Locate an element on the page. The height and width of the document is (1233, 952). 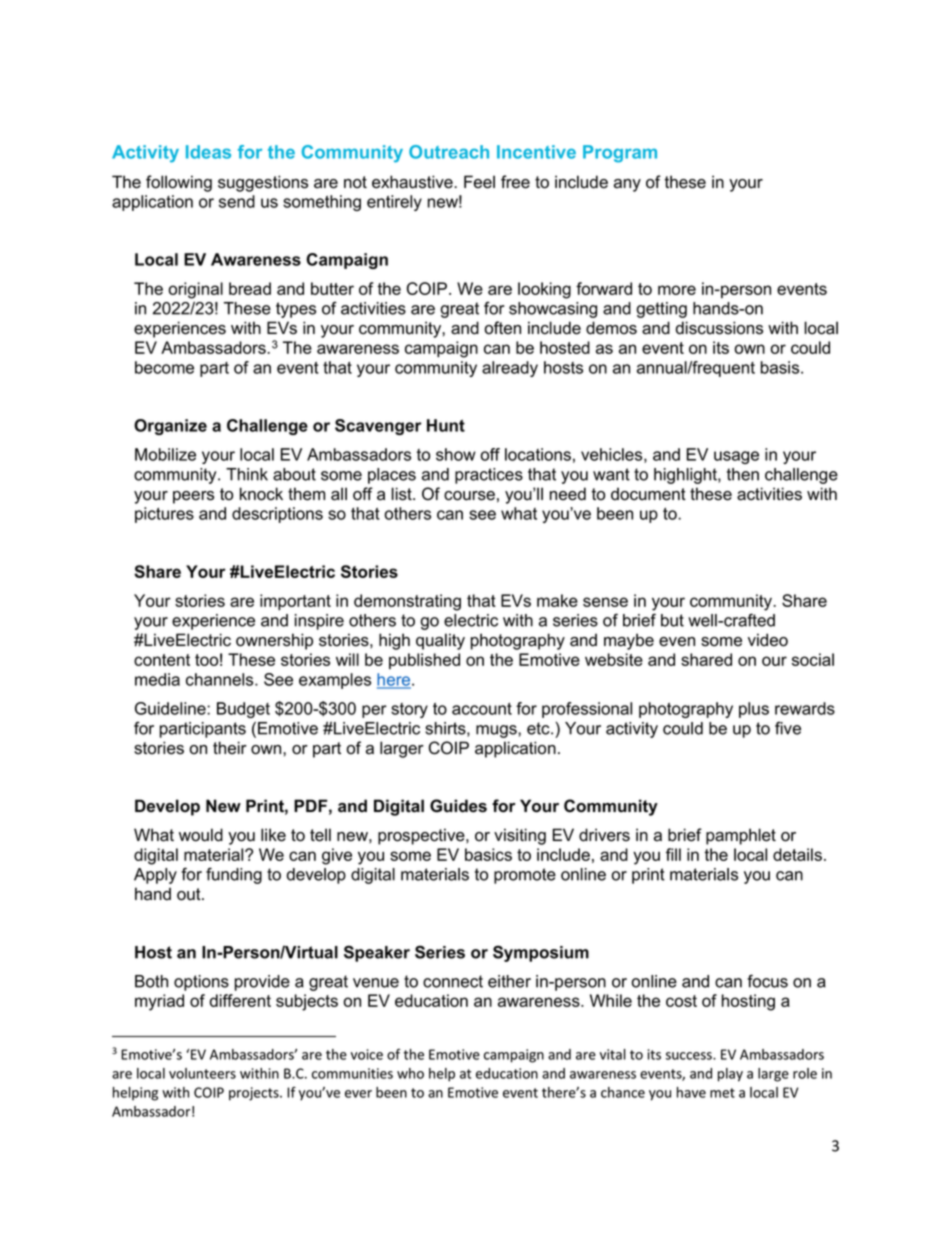
any is located at coordinates (627, 185).
